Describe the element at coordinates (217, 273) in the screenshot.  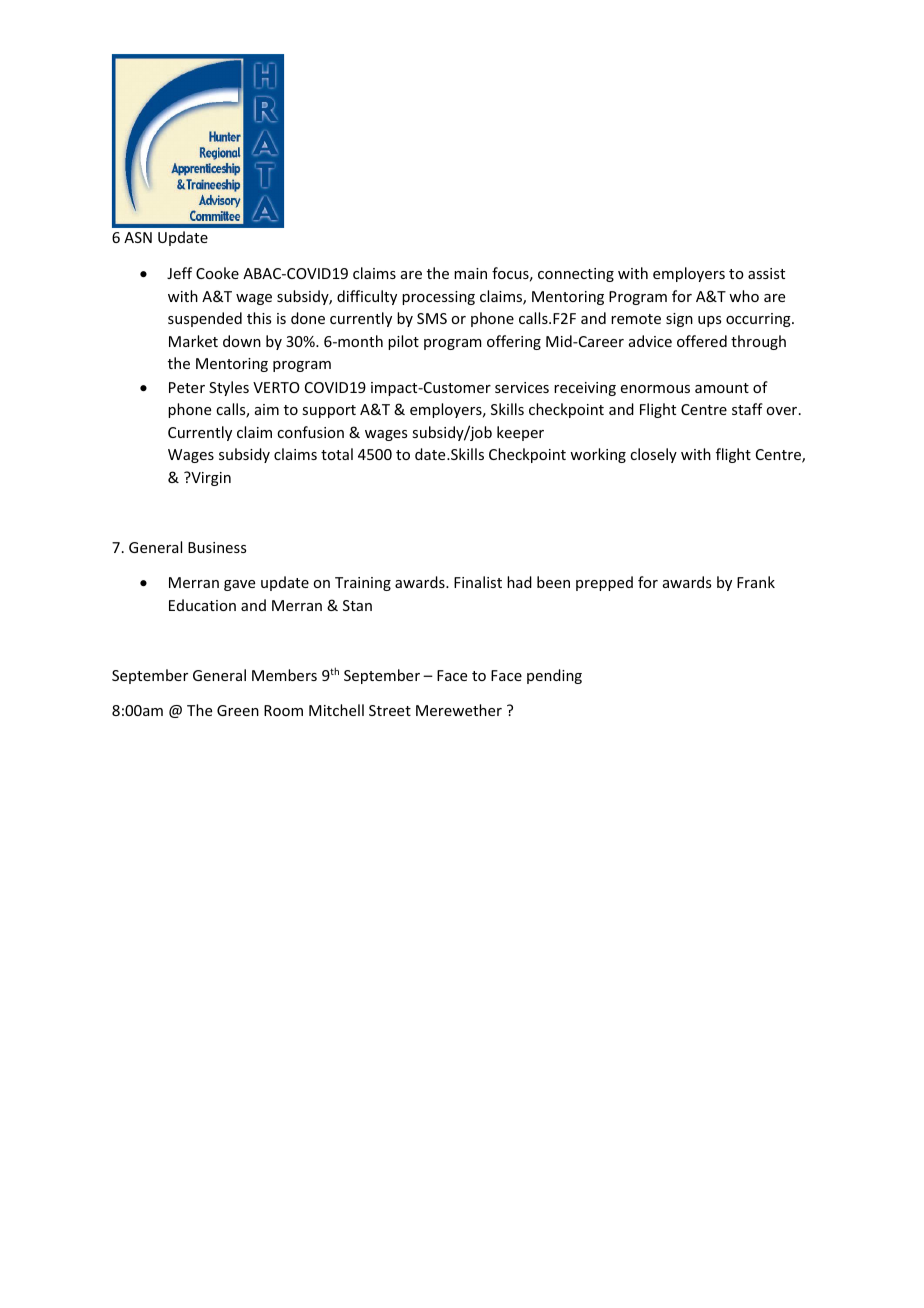
I see `Cooke` at that location.
